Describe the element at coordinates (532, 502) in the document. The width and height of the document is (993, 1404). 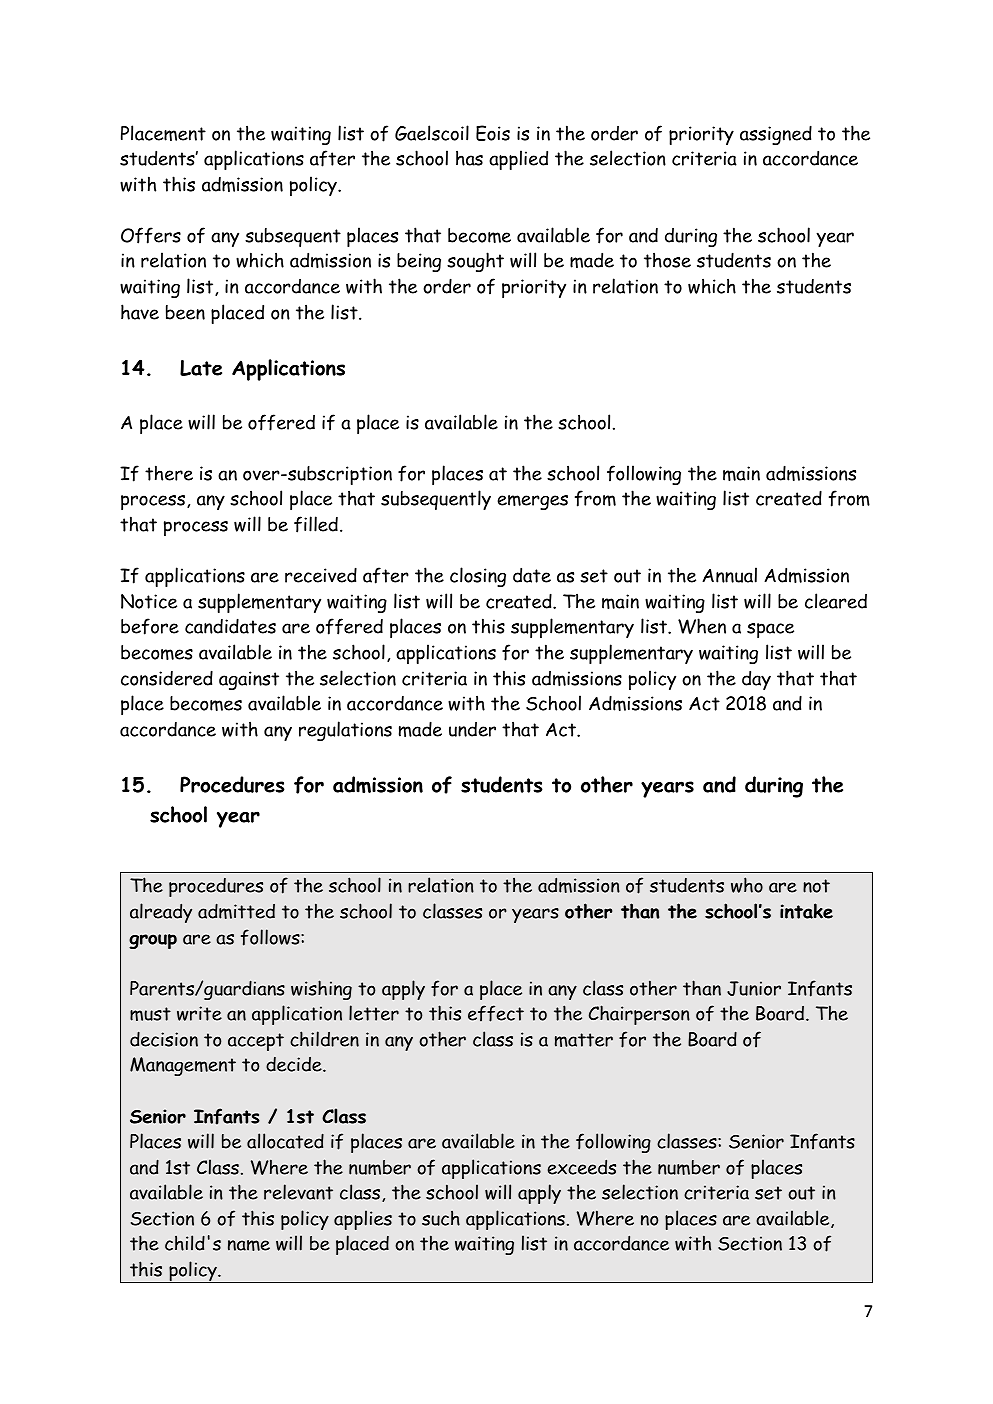
I see `emerges` at that location.
